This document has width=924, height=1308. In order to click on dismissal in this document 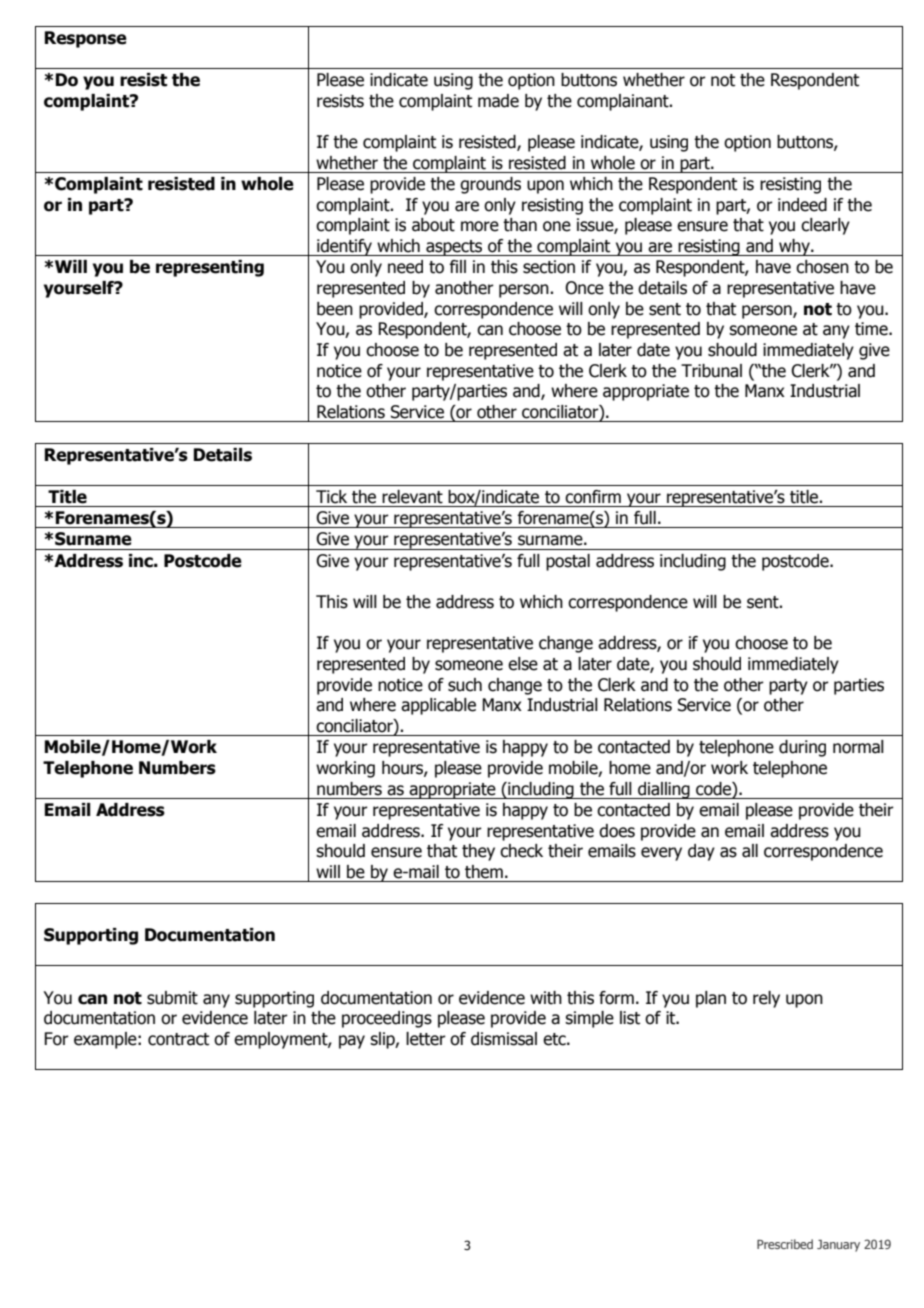, I will do `click(504, 1039)`.
